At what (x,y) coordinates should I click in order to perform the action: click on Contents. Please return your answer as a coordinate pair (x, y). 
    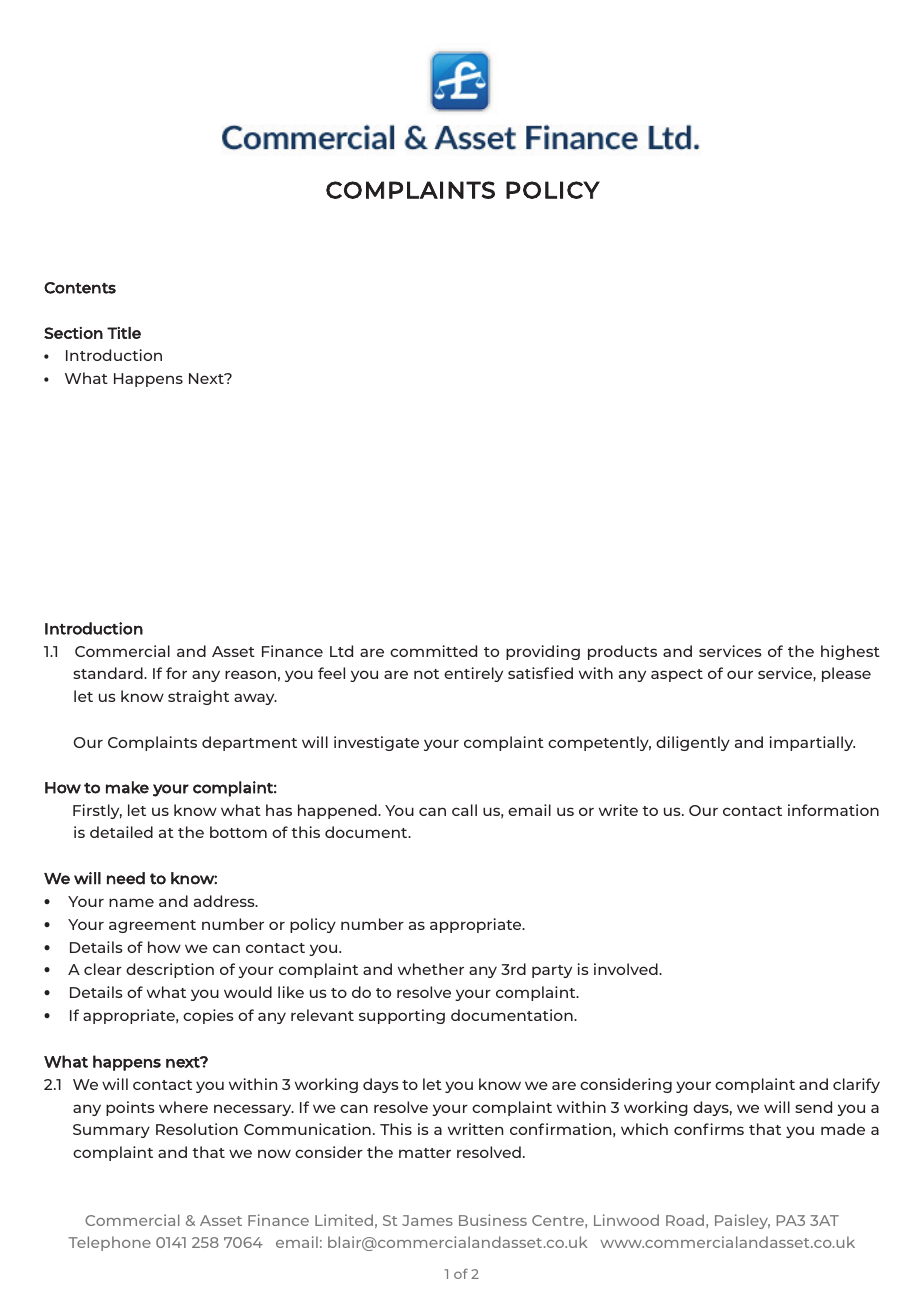
    Looking at the image, I should click on (80, 288).
